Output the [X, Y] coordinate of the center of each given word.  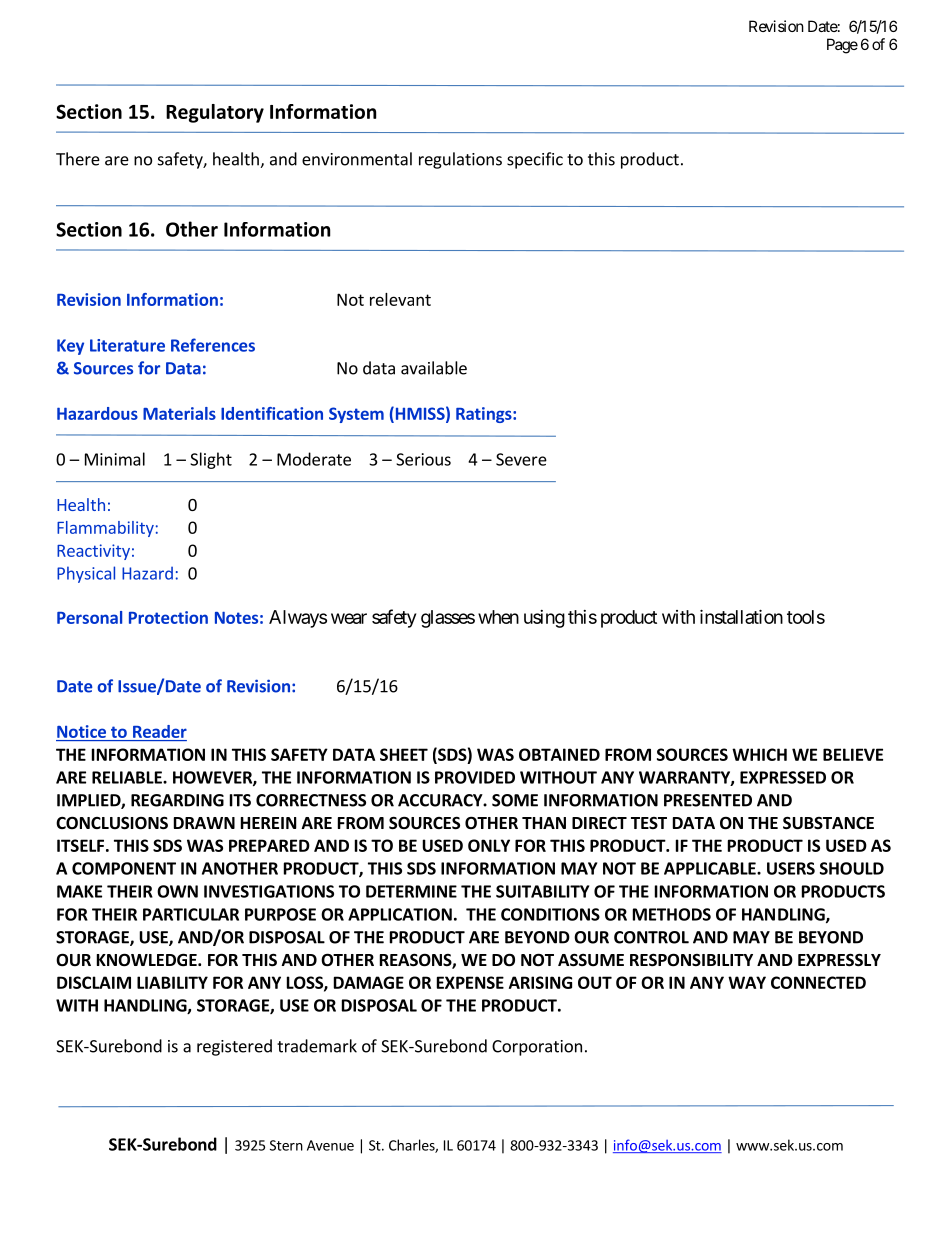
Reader [159, 733]
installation [741, 616]
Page [842, 46]
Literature [127, 345]
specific [535, 160]
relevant [400, 299]
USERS [791, 868]
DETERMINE [411, 891]
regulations [460, 160]
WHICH [759, 754]
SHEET [404, 754]
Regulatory [215, 113]
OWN [177, 891]
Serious [423, 459]
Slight [211, 460]
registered [234, 1047]
